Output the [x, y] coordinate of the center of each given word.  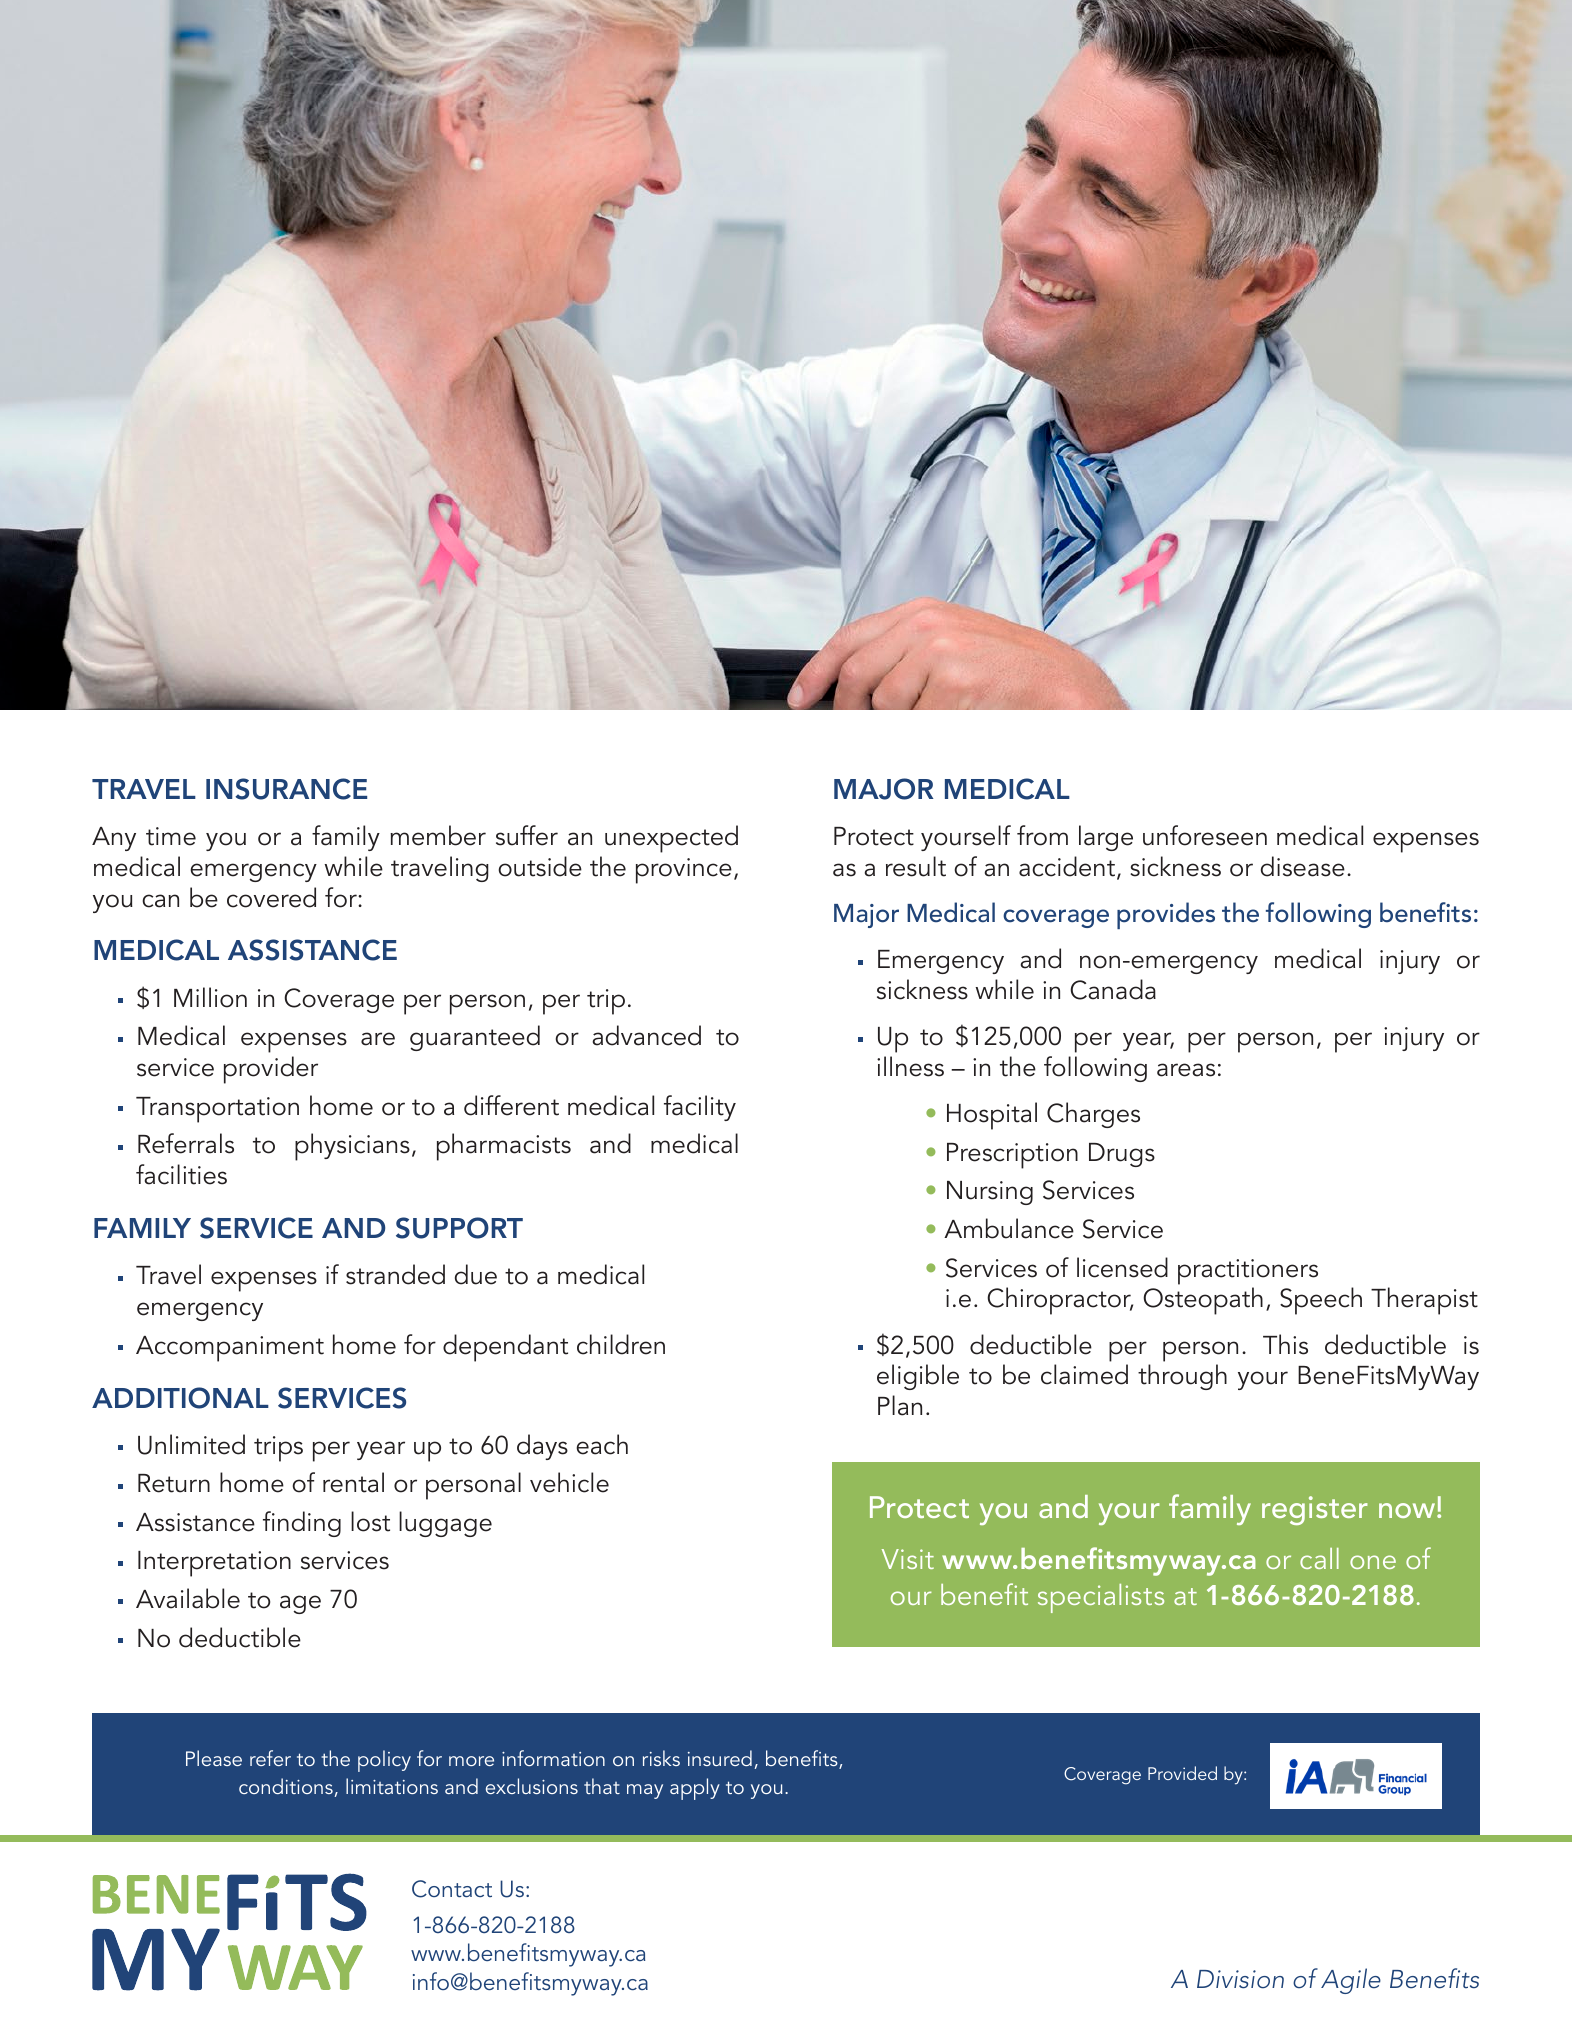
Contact [452, 1889]
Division [1240, 1979]
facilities [181, 1174]
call [1319, 1558]
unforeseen [1205, 835]
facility [700, 1108]
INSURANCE [286, 789]
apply [695, 1789]
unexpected [671, 839]
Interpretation [214, 1564]
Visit [908, 1559]
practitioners [1248, 1272]
